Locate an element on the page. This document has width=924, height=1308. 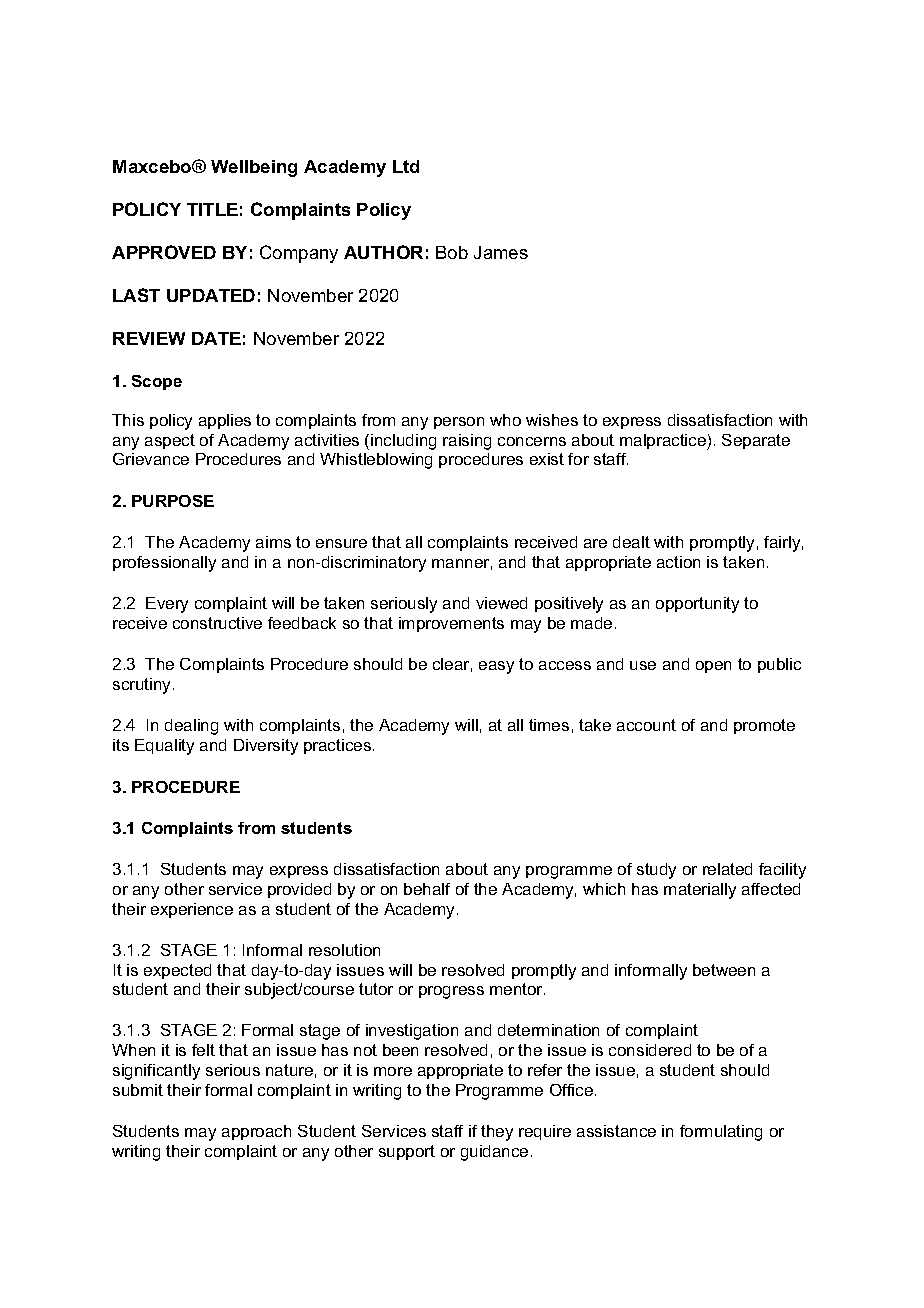
behalf is located at coordinates (427, 889).
